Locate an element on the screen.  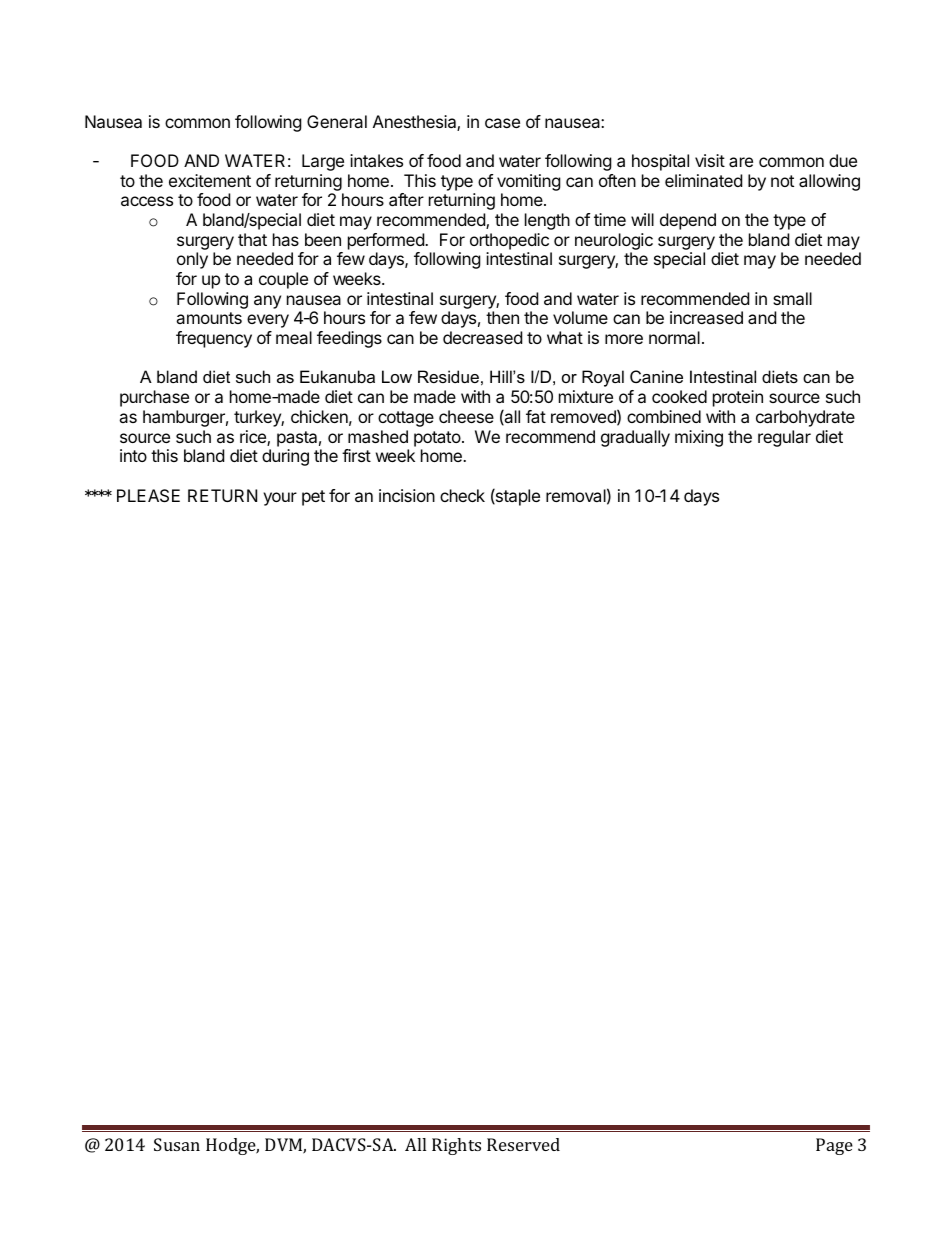
regular is located at coordinates (784, 438).
